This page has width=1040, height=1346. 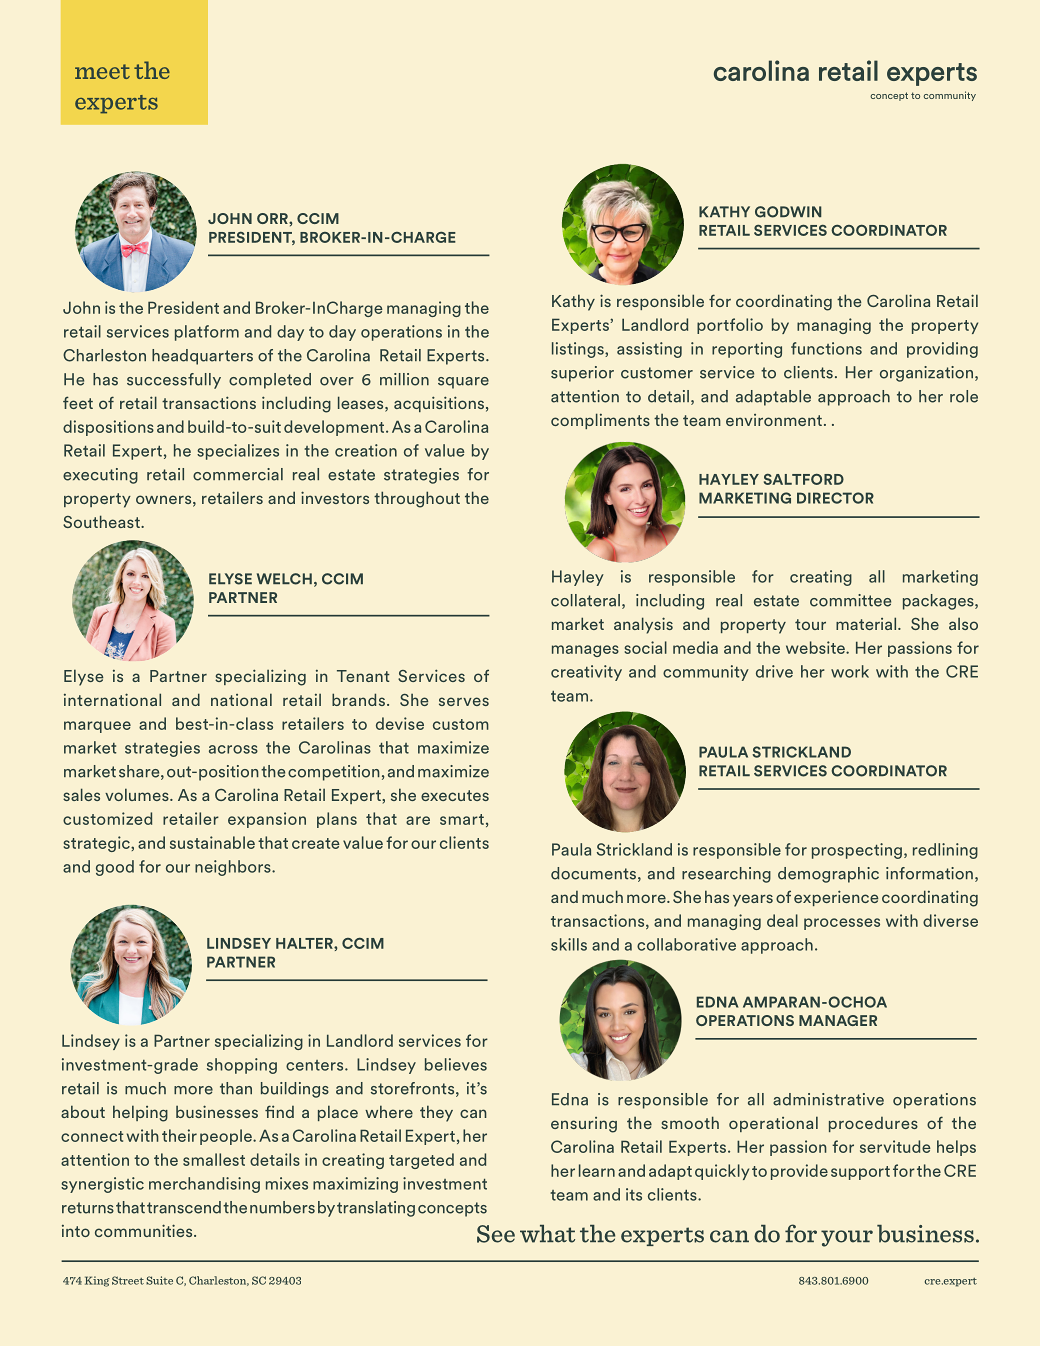 What do you see at coordinates (184, 1207) in the page?
I see `transcend` at bounding box center [184, 1207].
